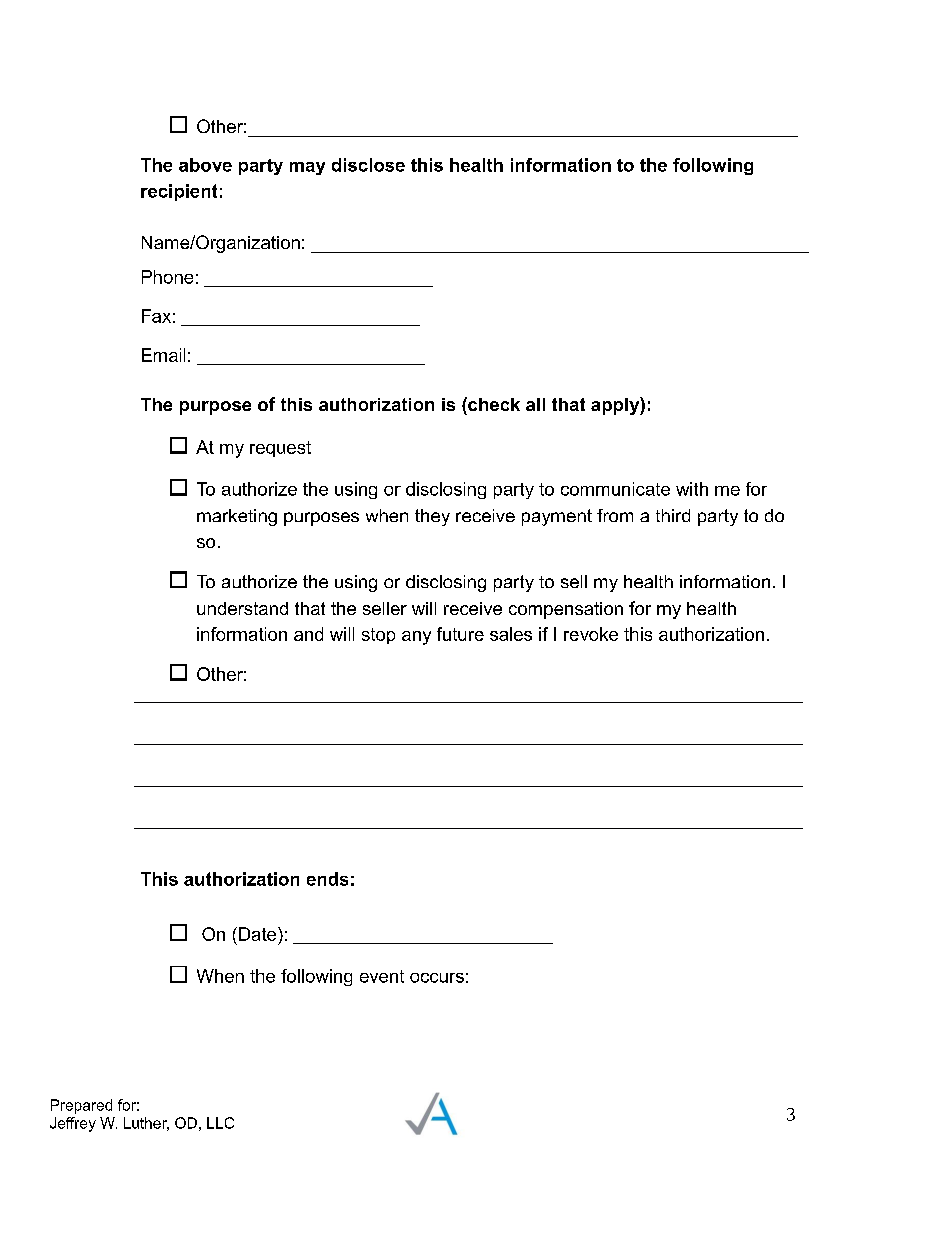  I want to click on LLC, so click(220, 1123).
